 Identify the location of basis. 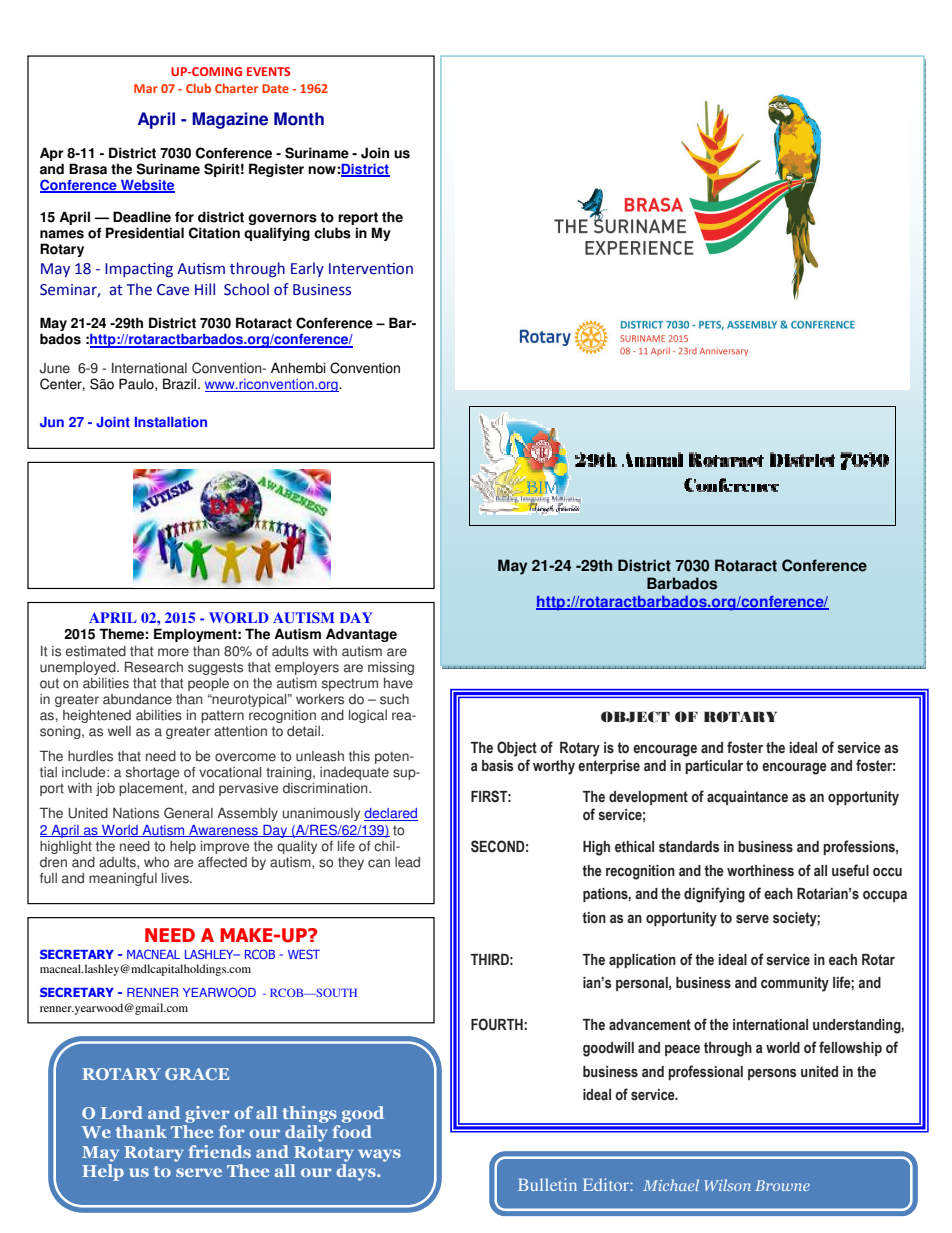
(497, 766).
